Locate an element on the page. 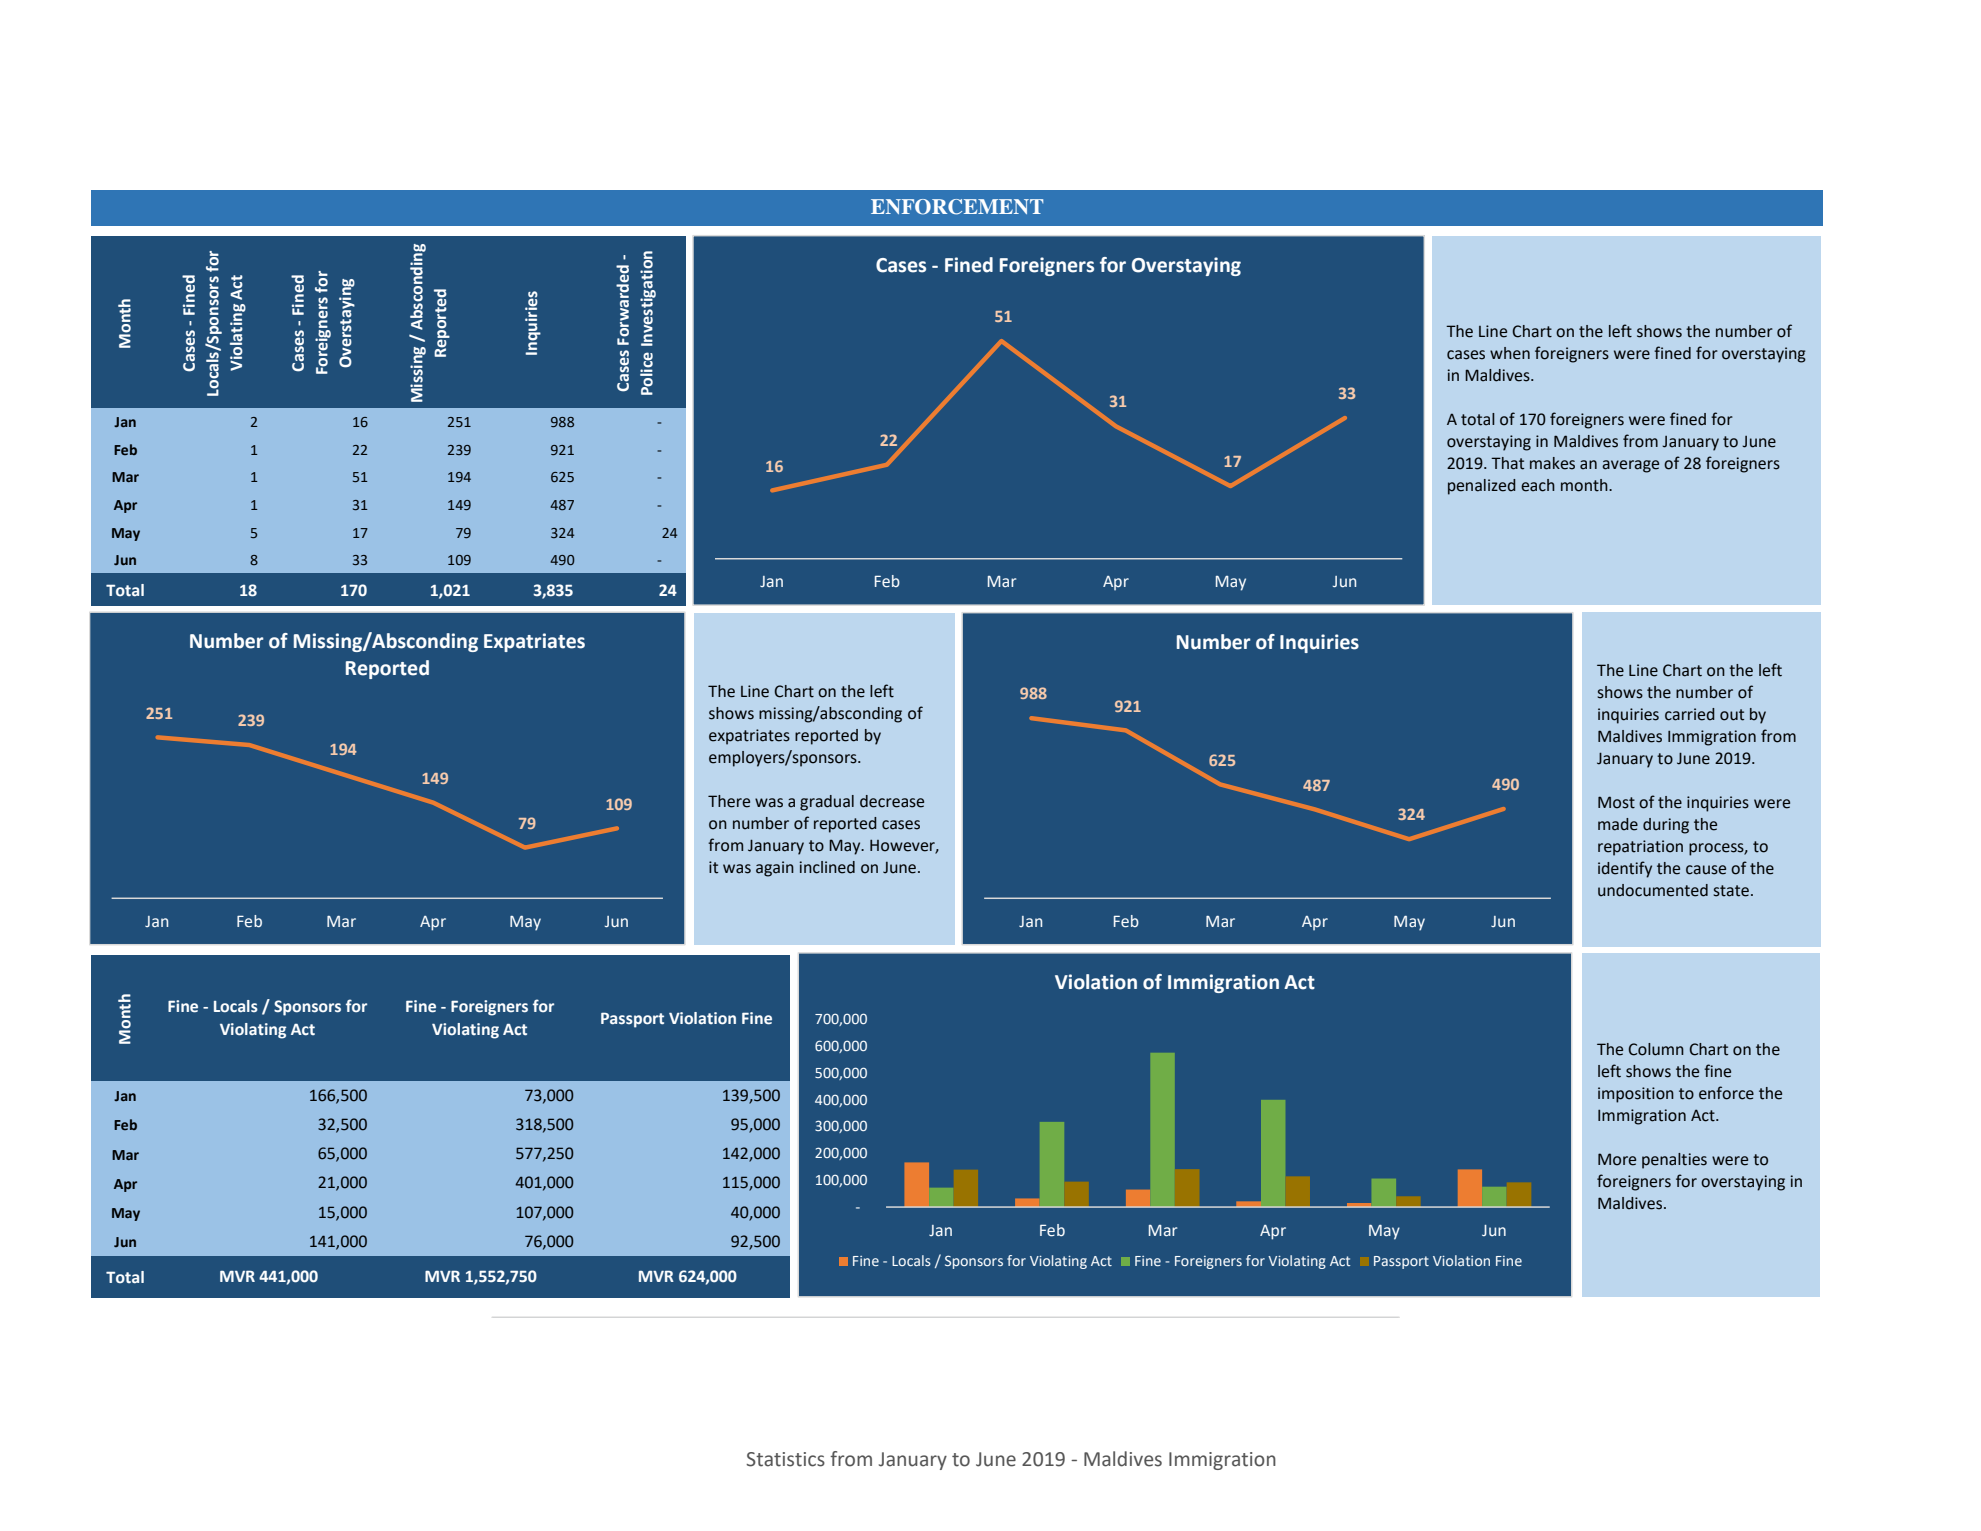 The width and height of the image is (1981, 1531). More is located at coordinates (1617, 1159).
